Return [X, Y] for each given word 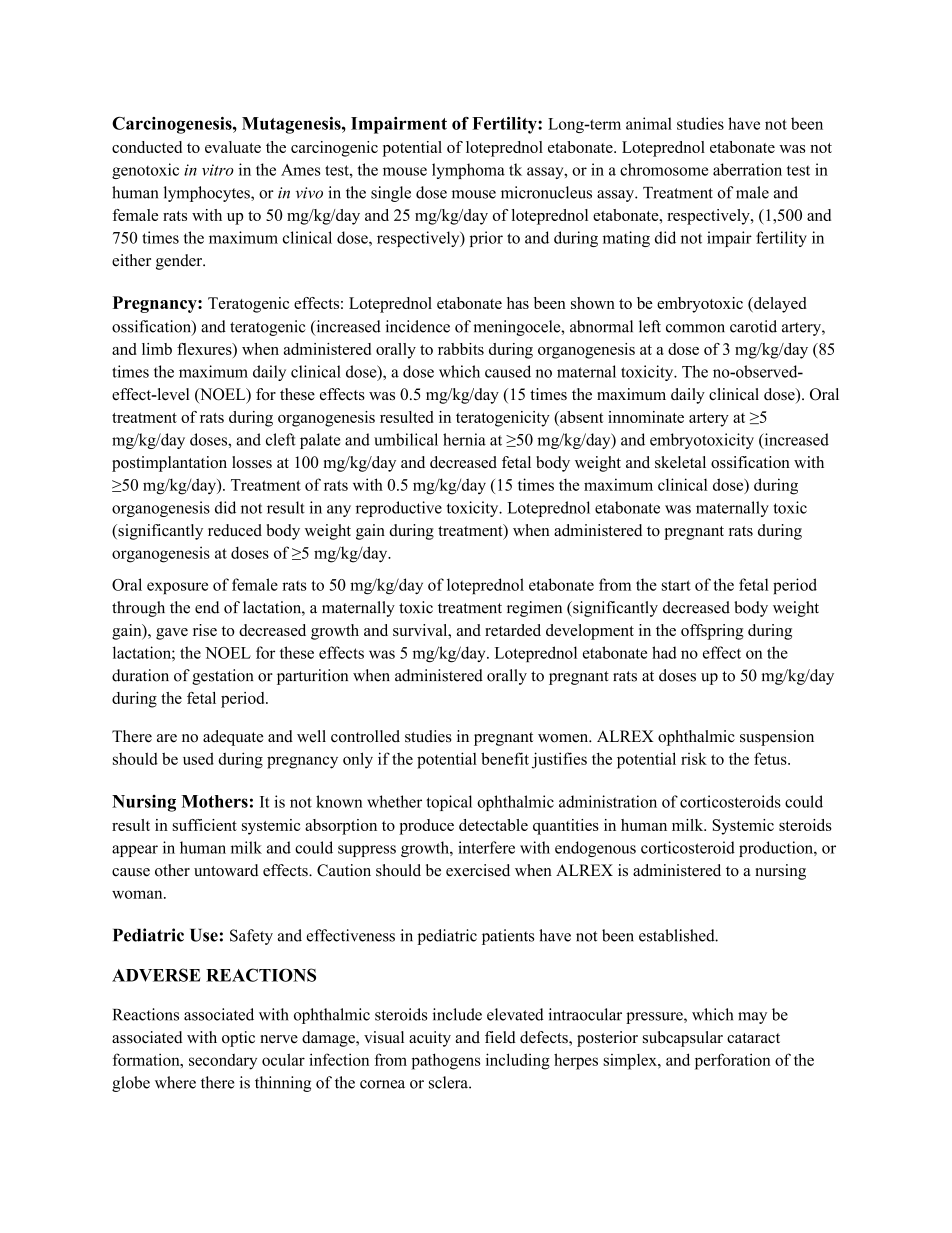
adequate [233, 738]
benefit [505, 758]
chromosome [664, 169]
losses [252, 462]
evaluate [233, 147]
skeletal [680, 462]
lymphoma [468, 171]
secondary [223, 1062]
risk [694, 758]
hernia [464, 439]
